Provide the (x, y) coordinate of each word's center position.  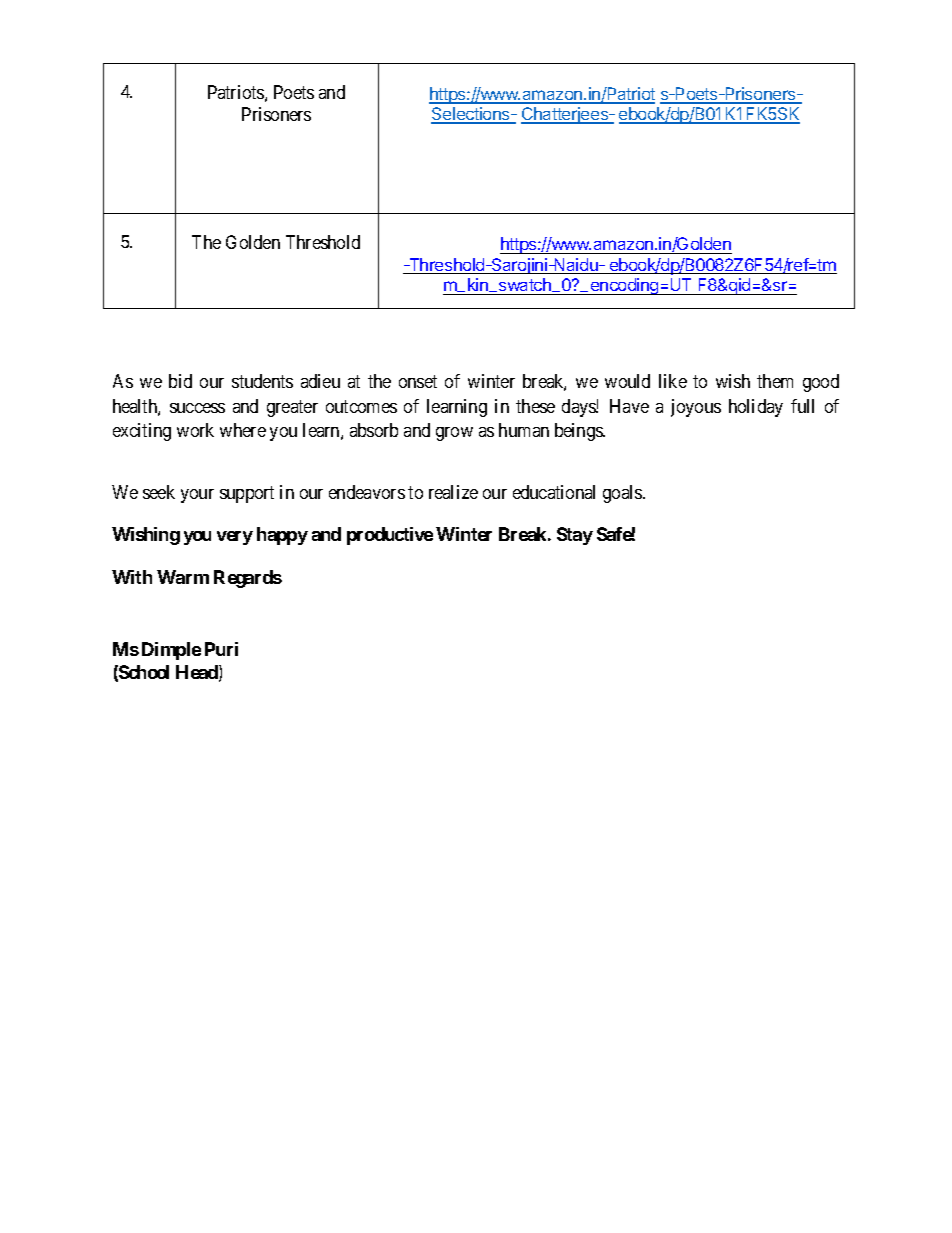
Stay (575, 536)
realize (453, 492)
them (775, 381)
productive (390, 536)
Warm (183, 577)
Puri (221, 649)
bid (180, 381)
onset (418, 381)
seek (159, 492)
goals (623, 494)
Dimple (171, 651)
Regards (248, 579)
